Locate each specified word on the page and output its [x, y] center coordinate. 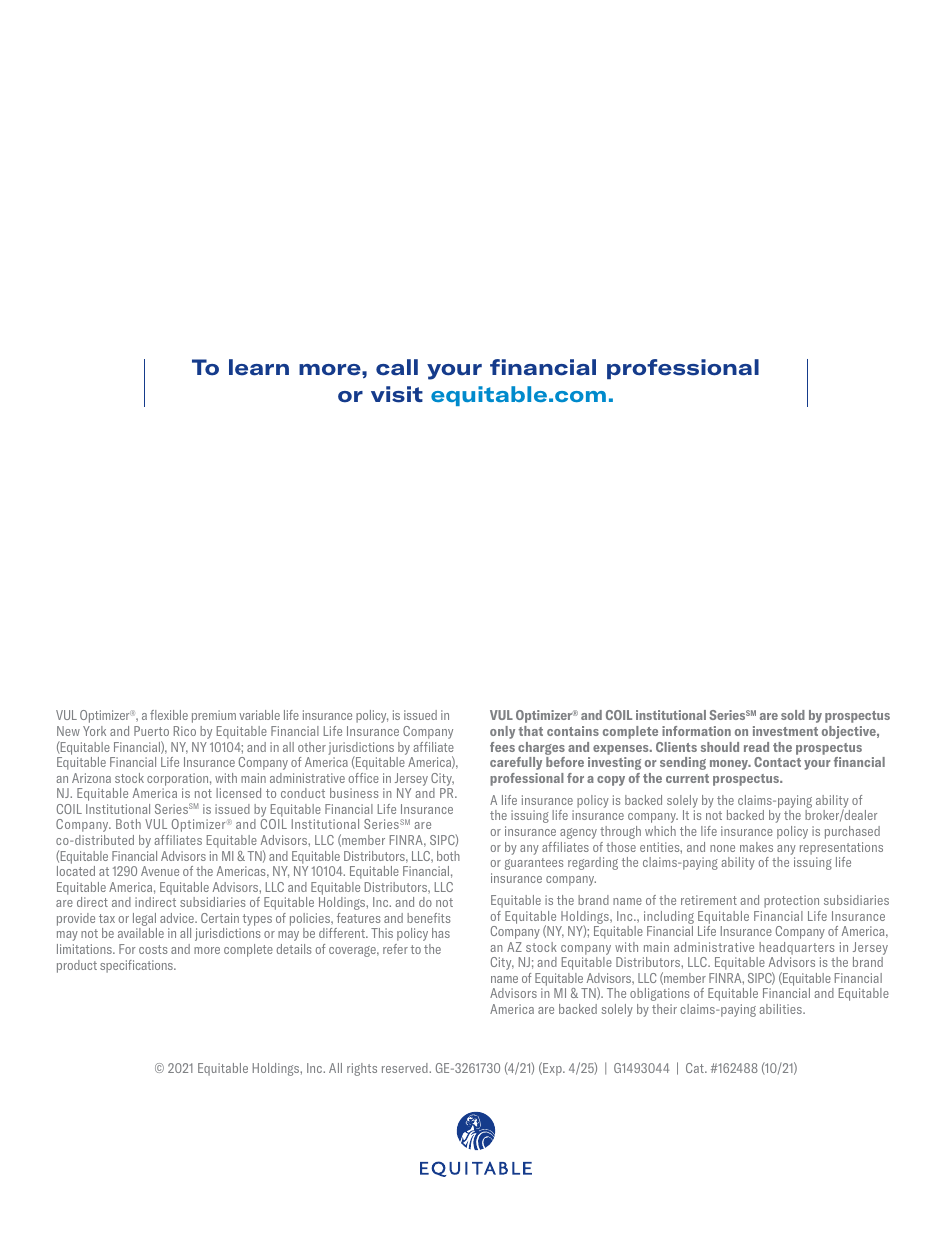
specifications [137, 966]
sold [793, 715]
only [502, 732]
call [397, 367]
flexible [169, 715]
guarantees [534, 864]
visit [397, 394]
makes [756, 847]
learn [259, 367]
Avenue [160, 871]
